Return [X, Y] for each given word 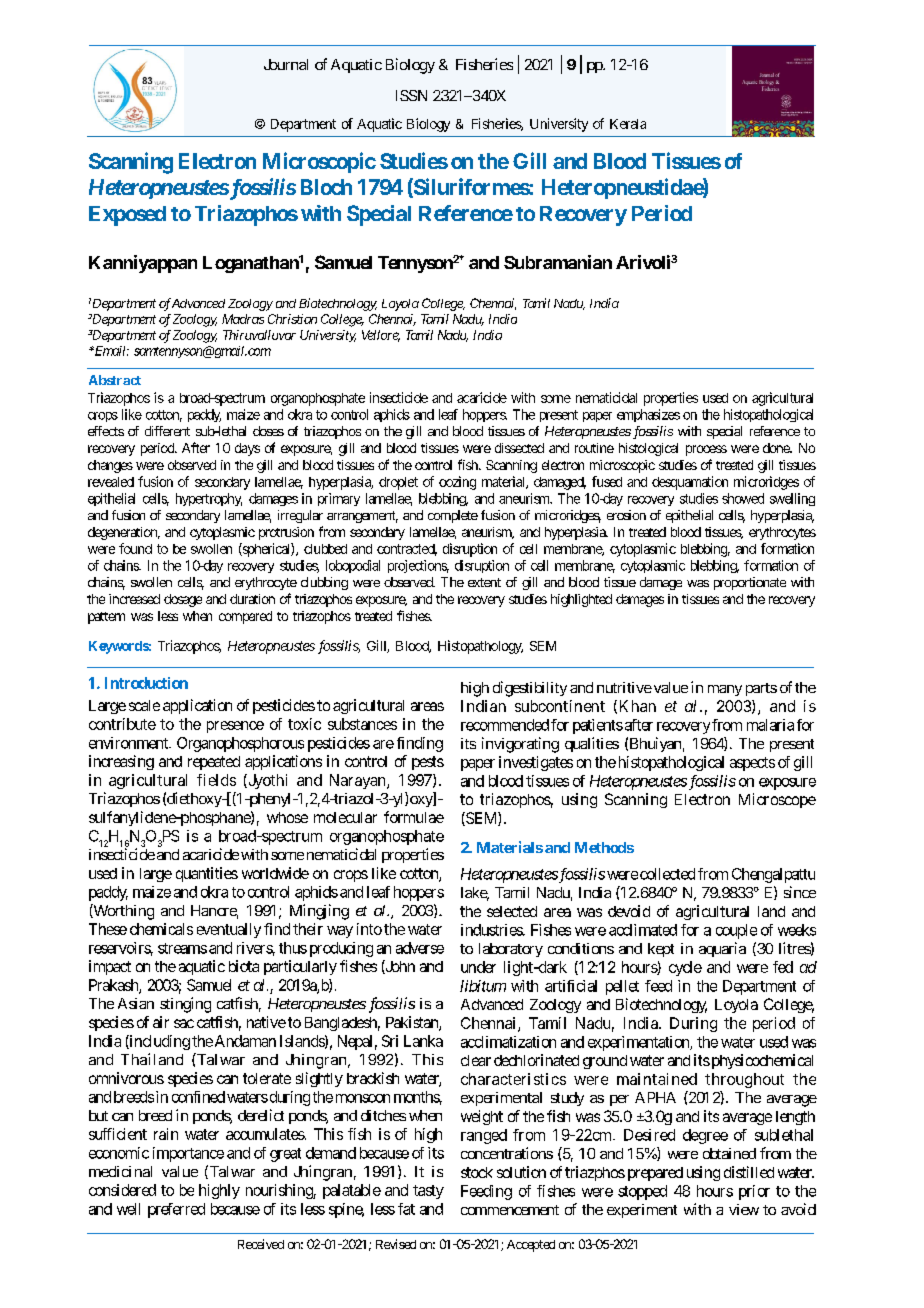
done [777, 448]
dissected [519, 448]
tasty [428, 1192]
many [725, 690]
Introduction [146, 683]
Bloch [326, 187]
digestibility [530, 689]
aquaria [722, 949]
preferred [176, 1210]
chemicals [161, 929]
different [167, 431]
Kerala [628, 124]
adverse [420, 948]
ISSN [411, 95]
